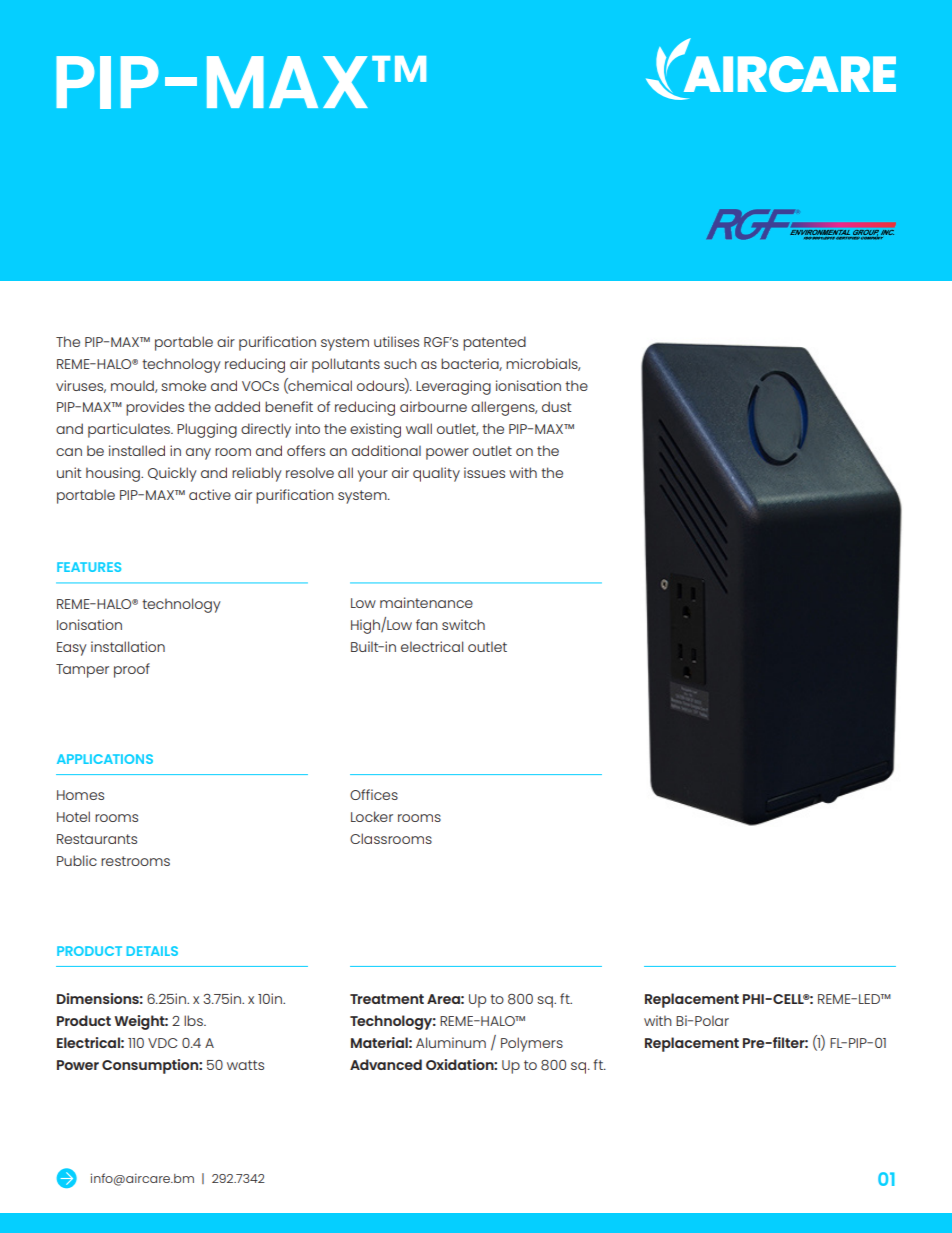 The image size is (952, 1233). What do you see at coordinates (463, 624) in the page?
I see `switch` at bounding box center [463, 624].
